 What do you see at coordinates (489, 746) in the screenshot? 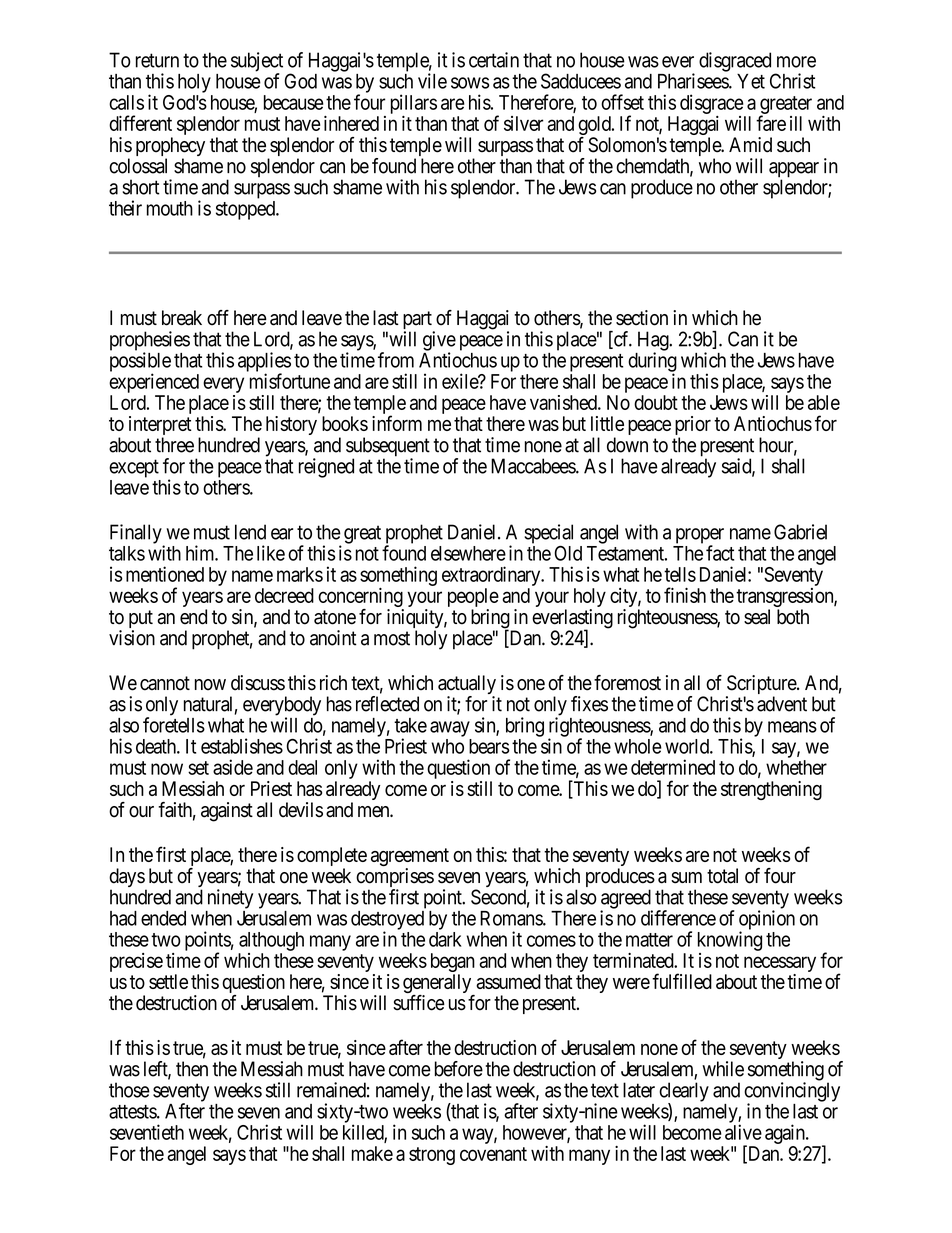
I see `bears` at bounding box center [489, 746].
